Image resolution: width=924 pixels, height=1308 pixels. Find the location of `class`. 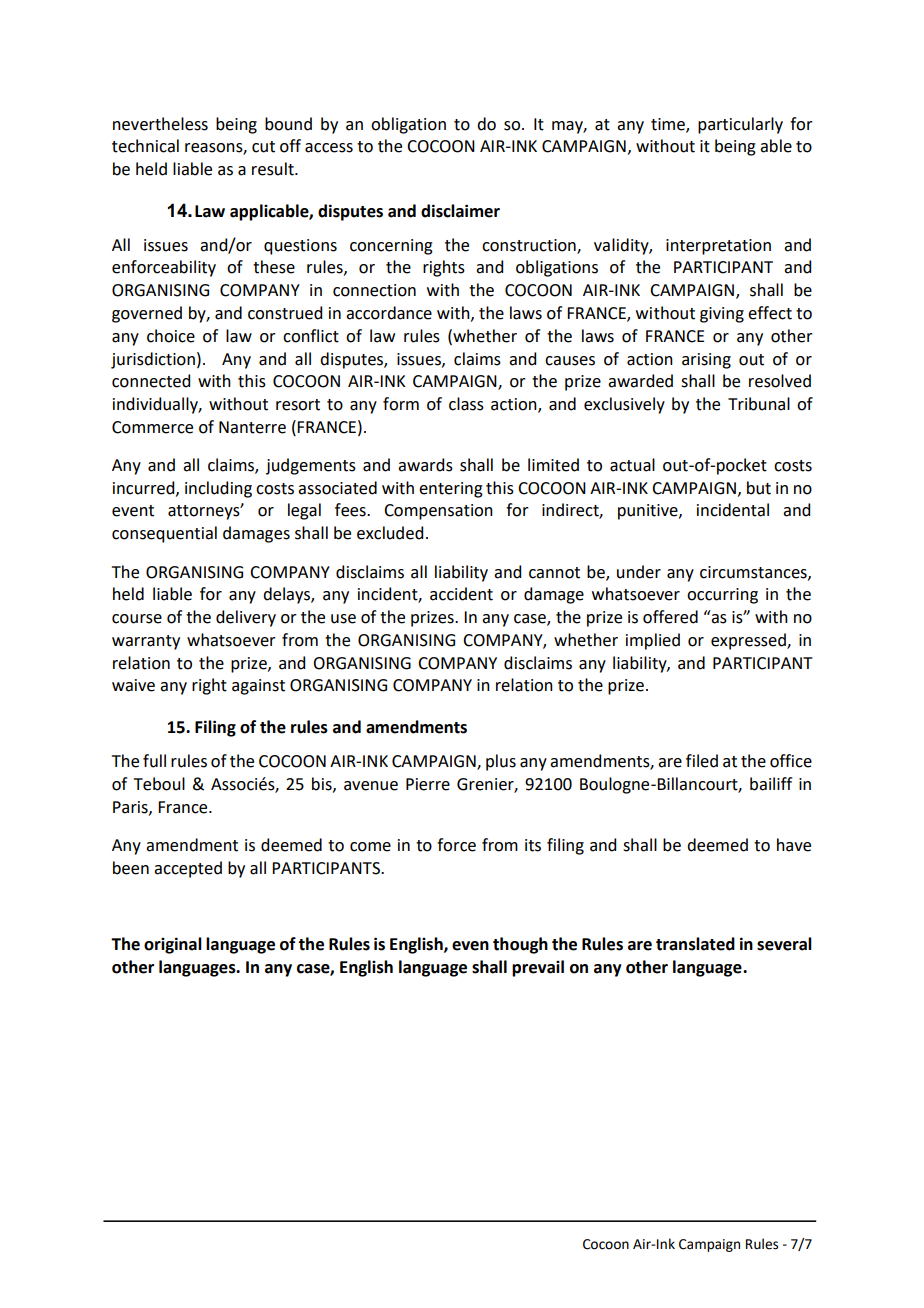

class is located at coordinates (466, 404).
